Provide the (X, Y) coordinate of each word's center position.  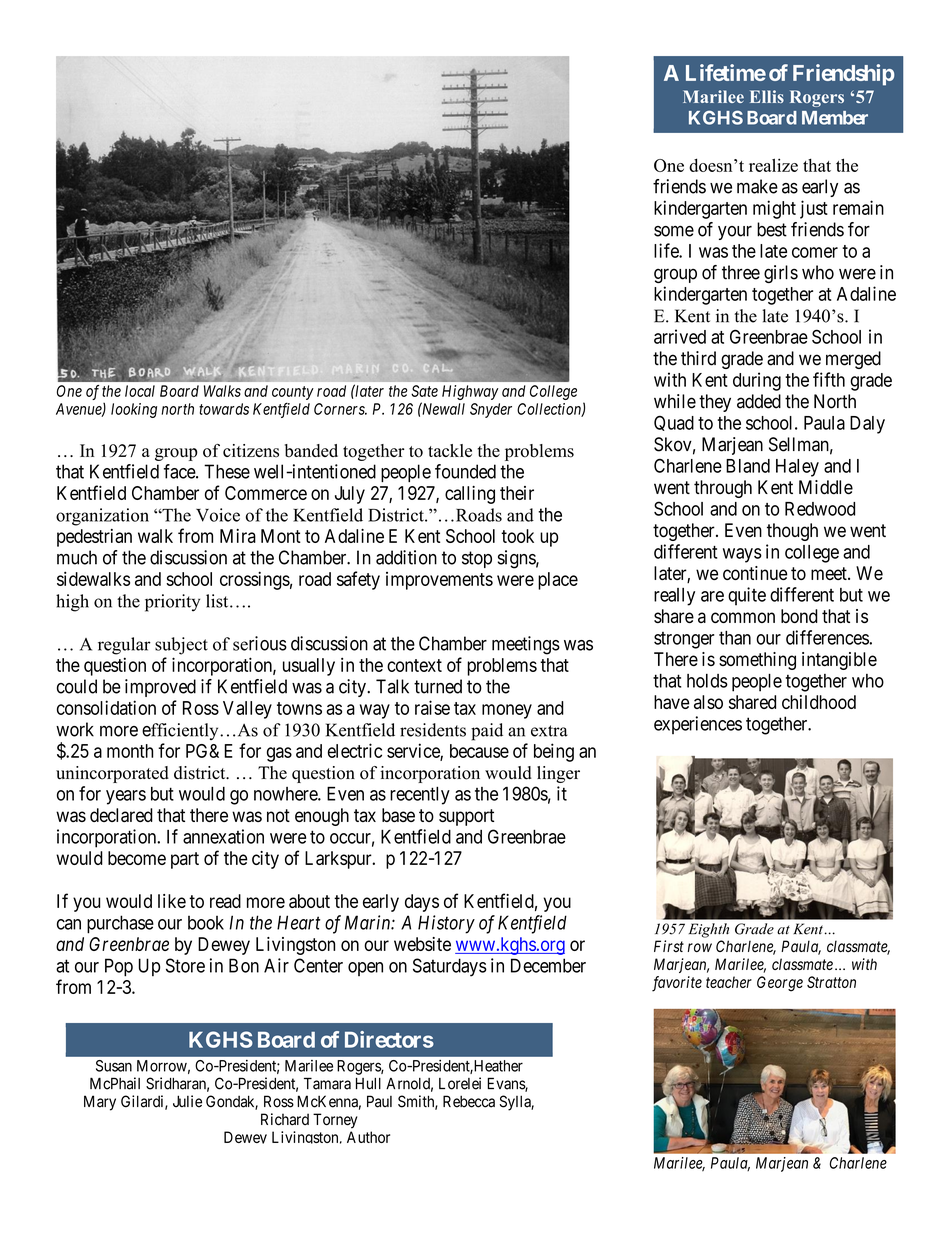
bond (799, 616)
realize (773, 165)
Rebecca (469, 1101)
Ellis (767, 96)
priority (172, 603)
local (140, 391)
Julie (187, 1101)
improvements (439, 581)
